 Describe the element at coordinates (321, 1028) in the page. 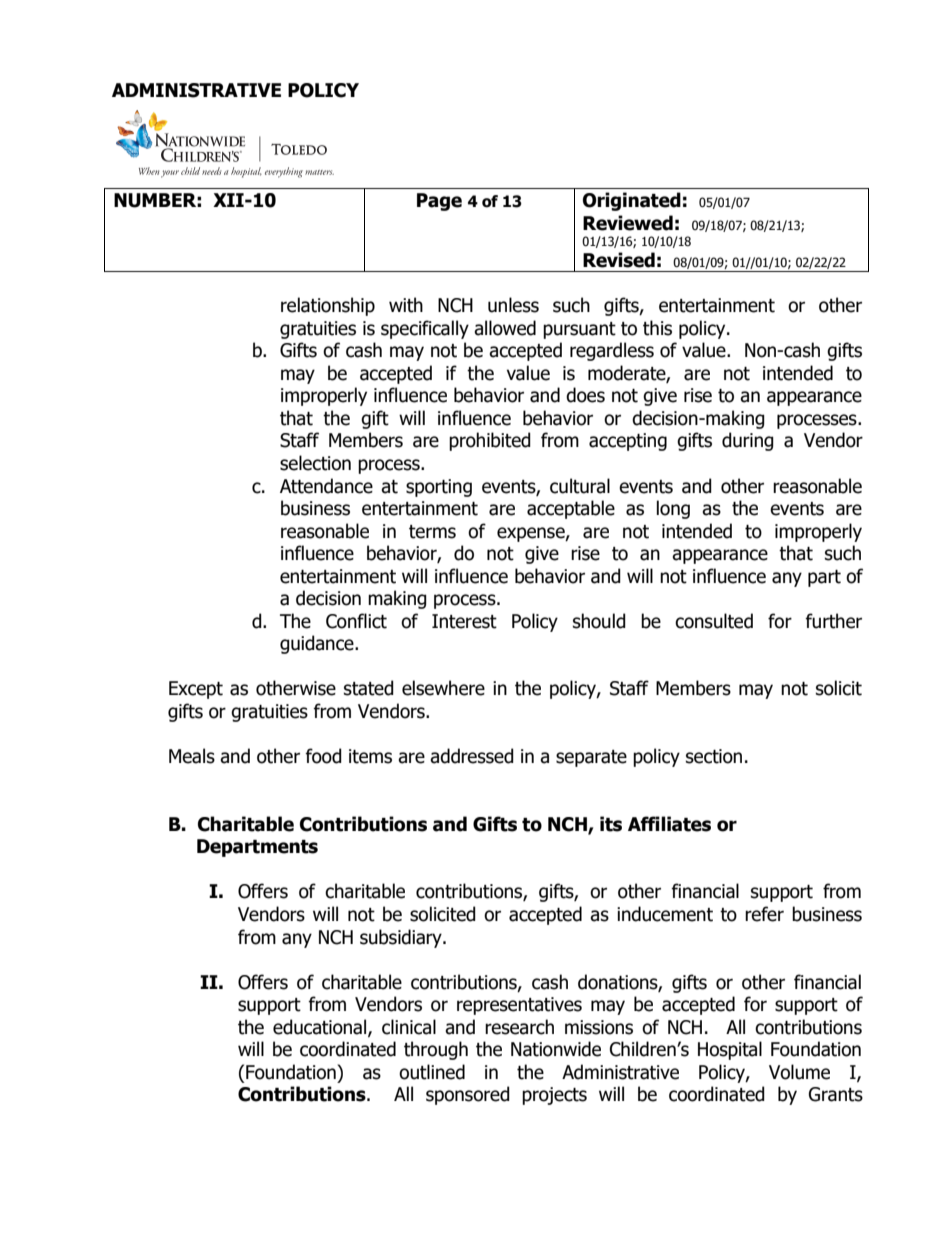

I see `educational` at that location.
